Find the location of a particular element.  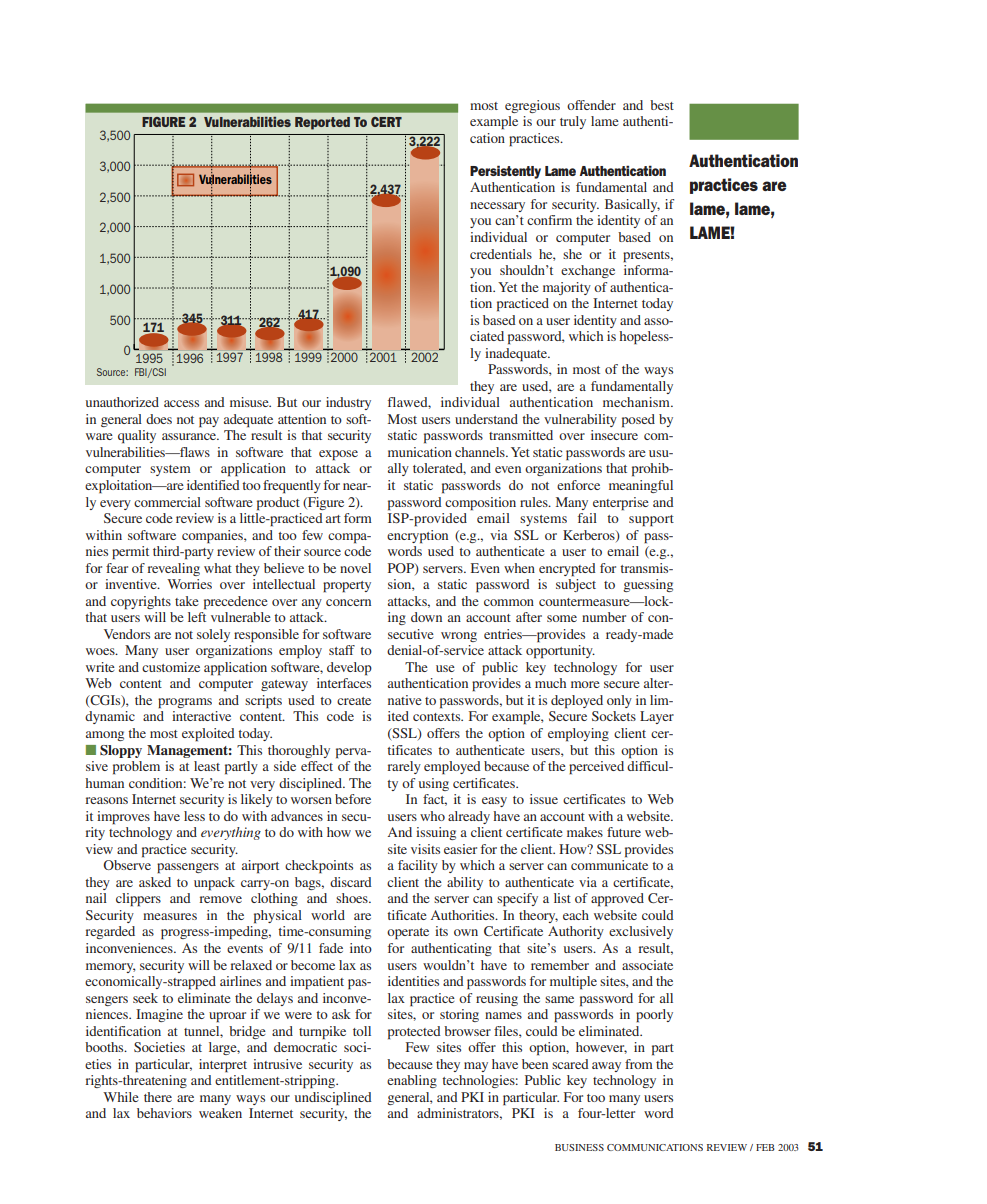

common is located at coordinates (509, 602).
